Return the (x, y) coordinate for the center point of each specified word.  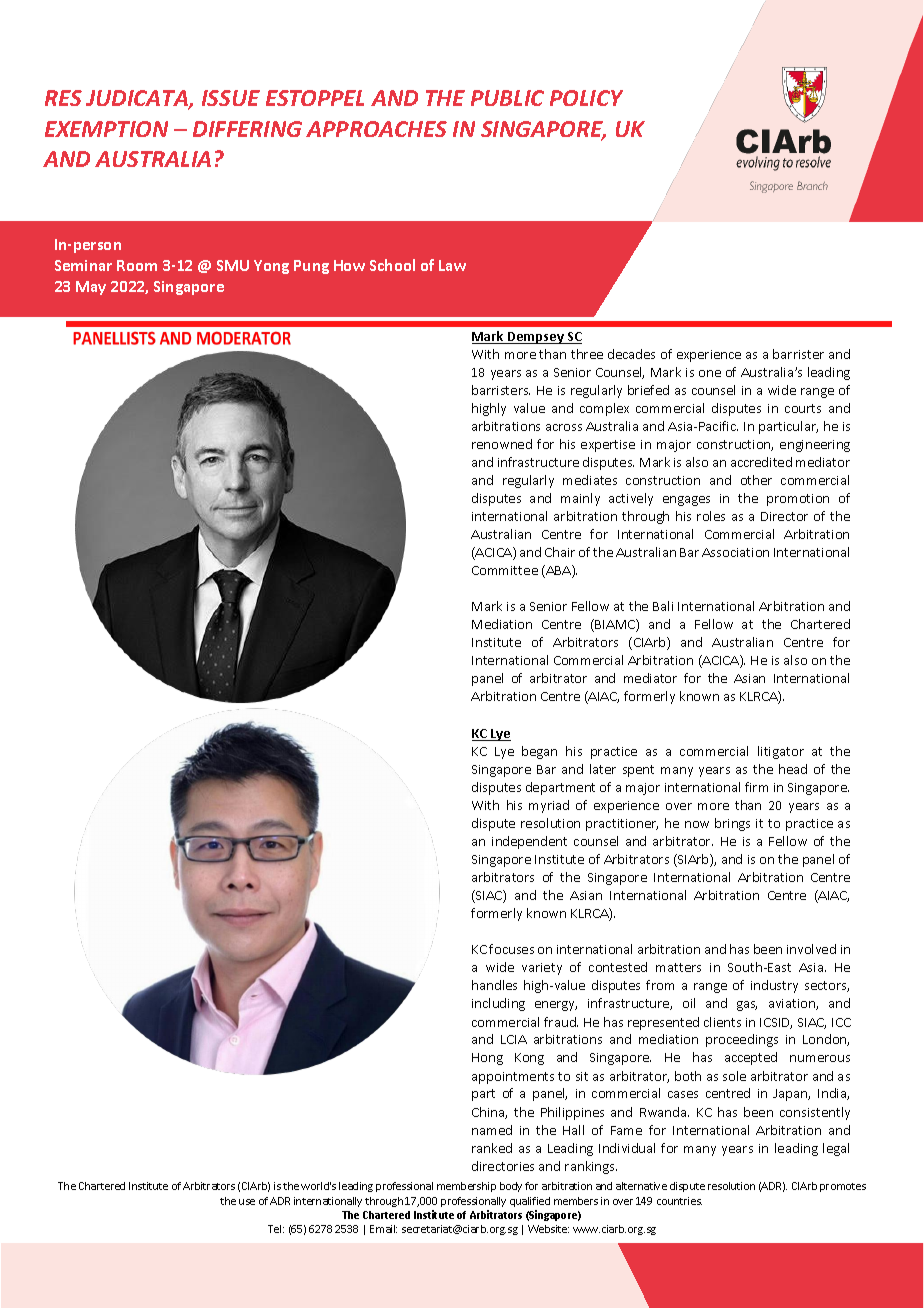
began (539, 752)
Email (383, 1229)
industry (774, 986)
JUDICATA (138, 100)
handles (494, 985)
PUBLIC (507, 98)
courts (803, 408)
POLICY (586, 98)
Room (137, 265)
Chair (560, 552)
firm (756, 787)
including (498, 1004)
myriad (549, 806)
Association (735, 552)
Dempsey (536, 338)
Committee (505, 570)
